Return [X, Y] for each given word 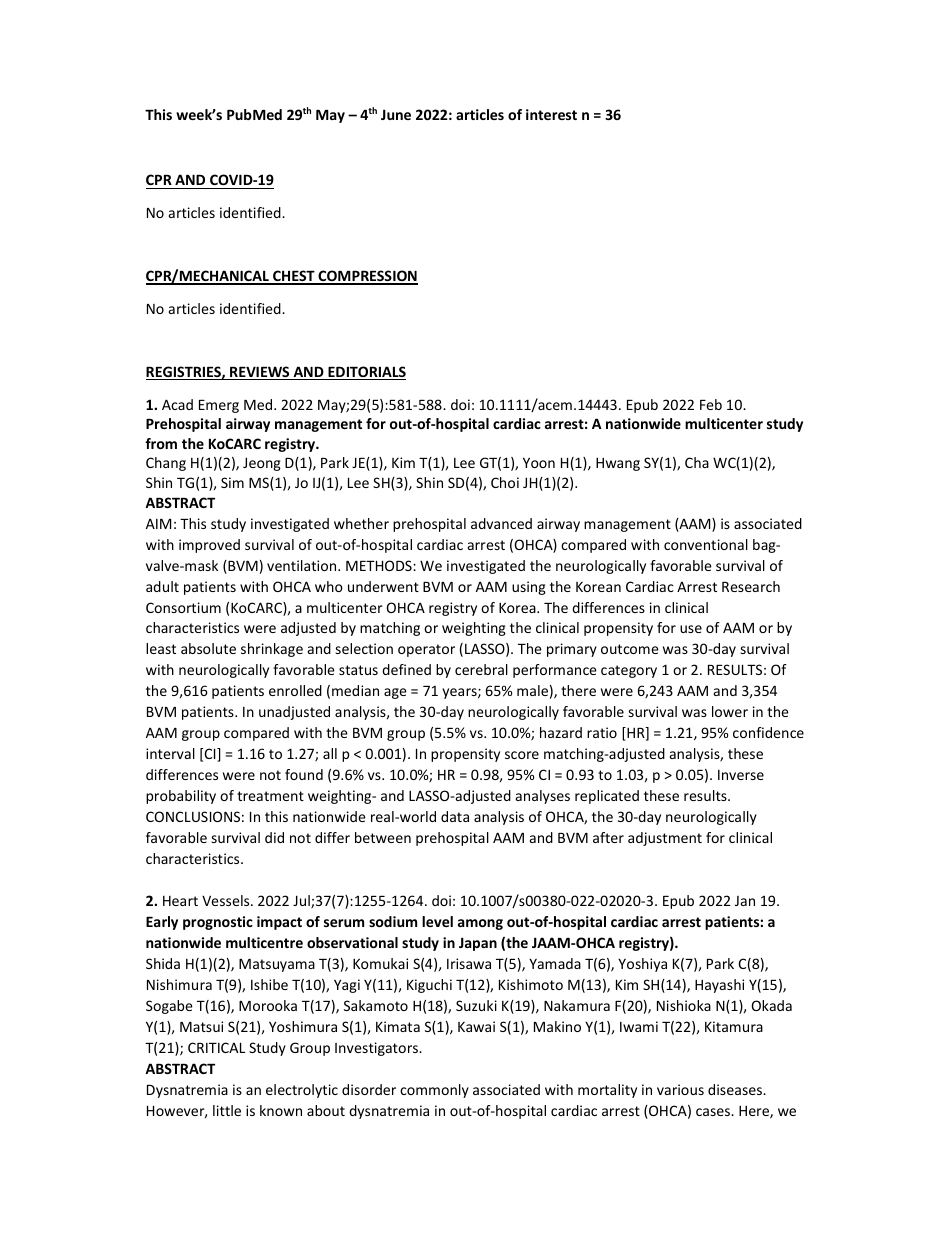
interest [551, 114]
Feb [711, 404]
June [396, 114]
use [691, 629]
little [227, 1110]
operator [426, 650]
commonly [434, 1091]
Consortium [183, 607]
